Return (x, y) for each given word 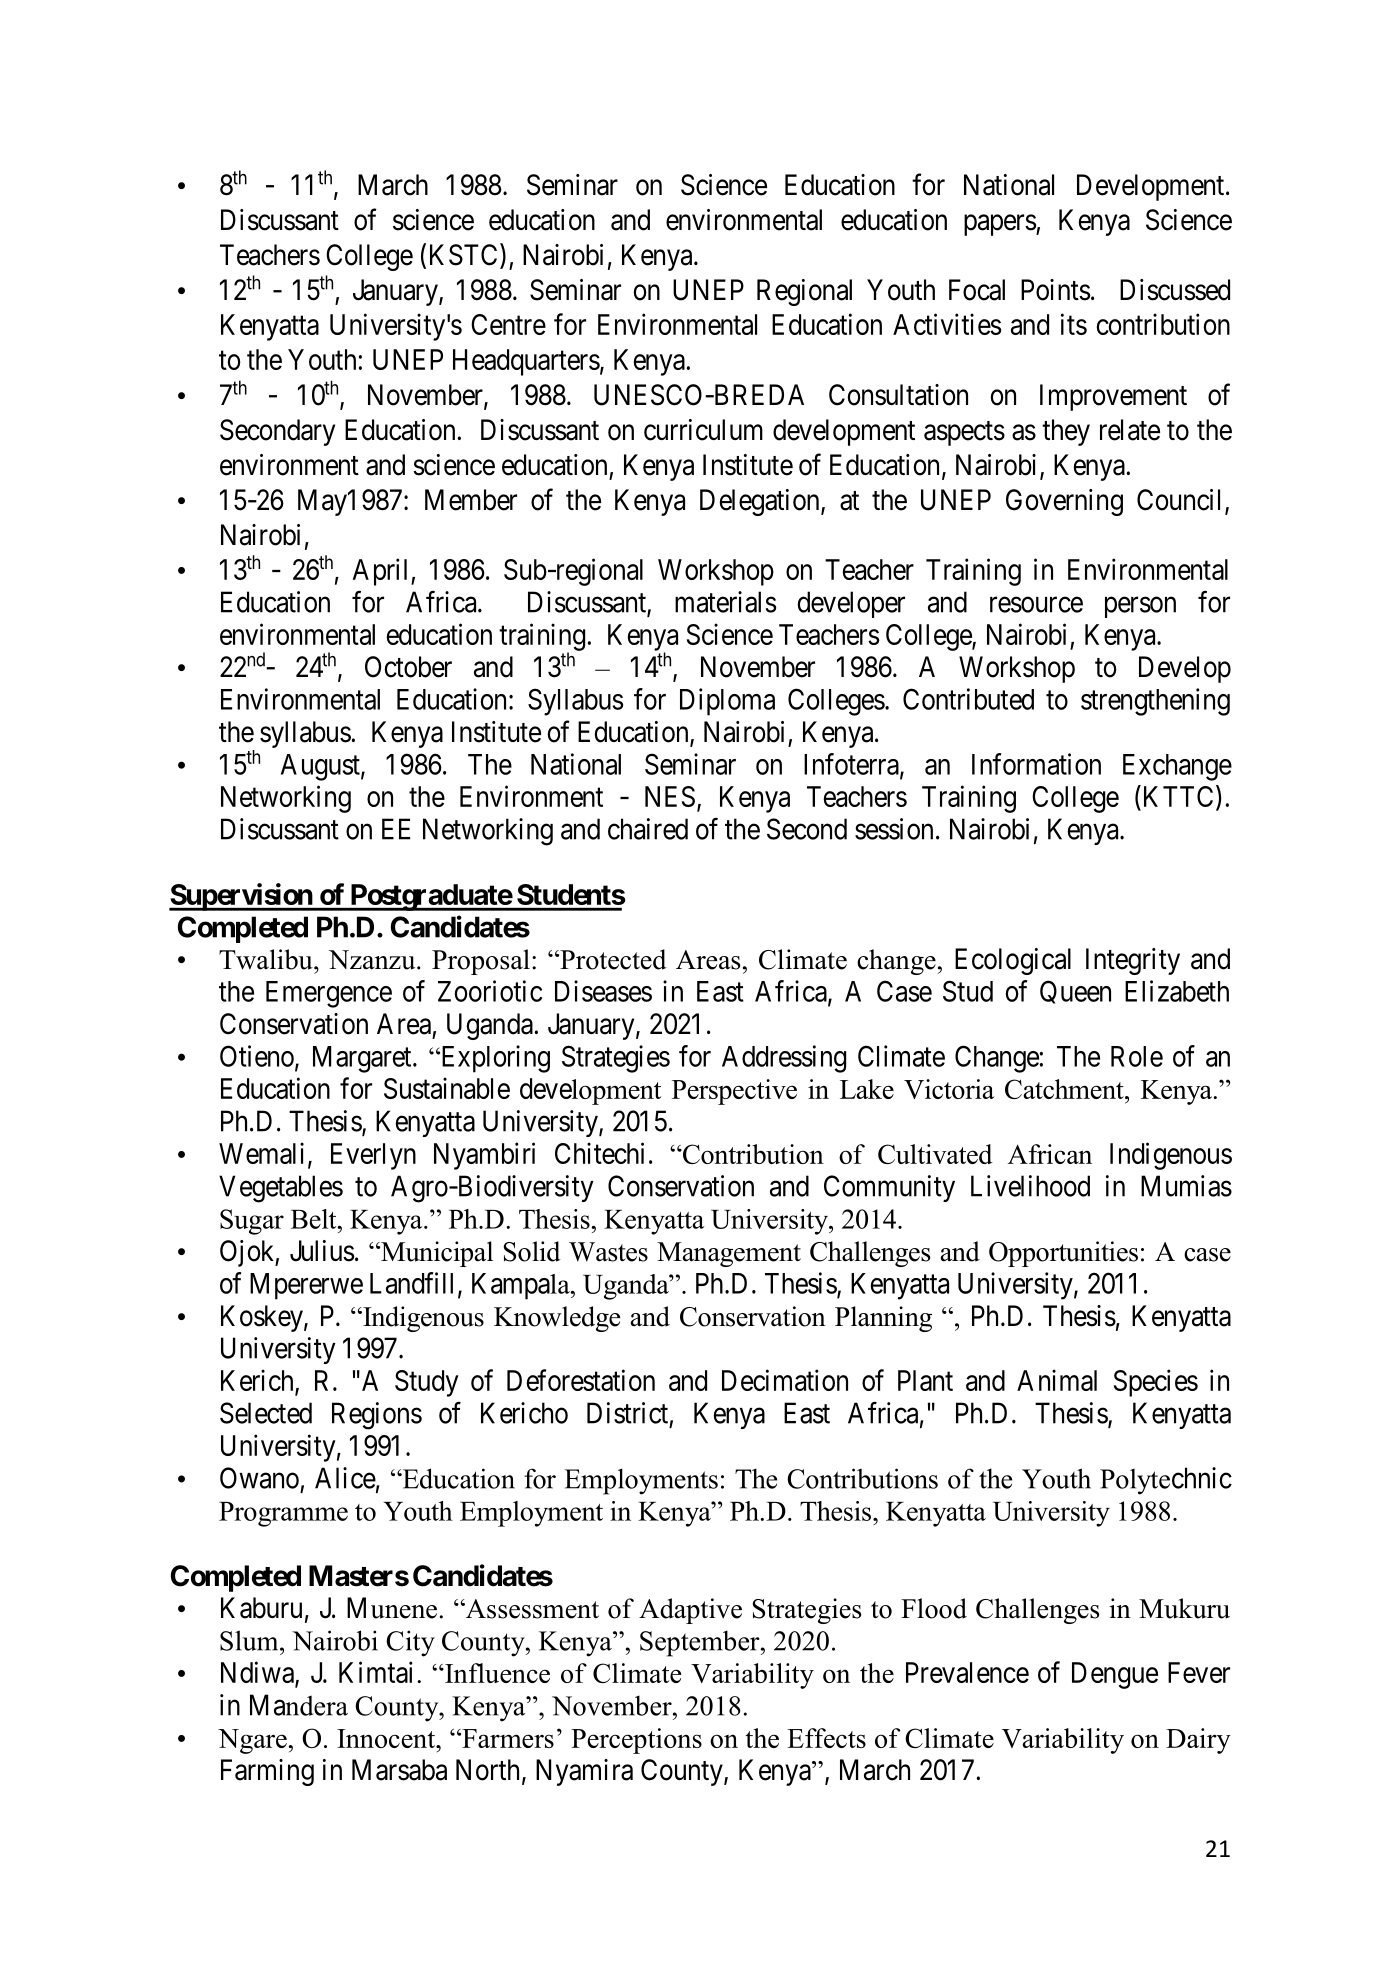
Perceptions (636, 1741)
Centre (508, 324)
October (408, 667)
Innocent (387, 1738)
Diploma (727, 702)
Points (1055, 290)
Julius (322, 1251)
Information (1036, 764)
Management (729, 1254)
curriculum (703, 430)
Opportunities (1063, 1254)
